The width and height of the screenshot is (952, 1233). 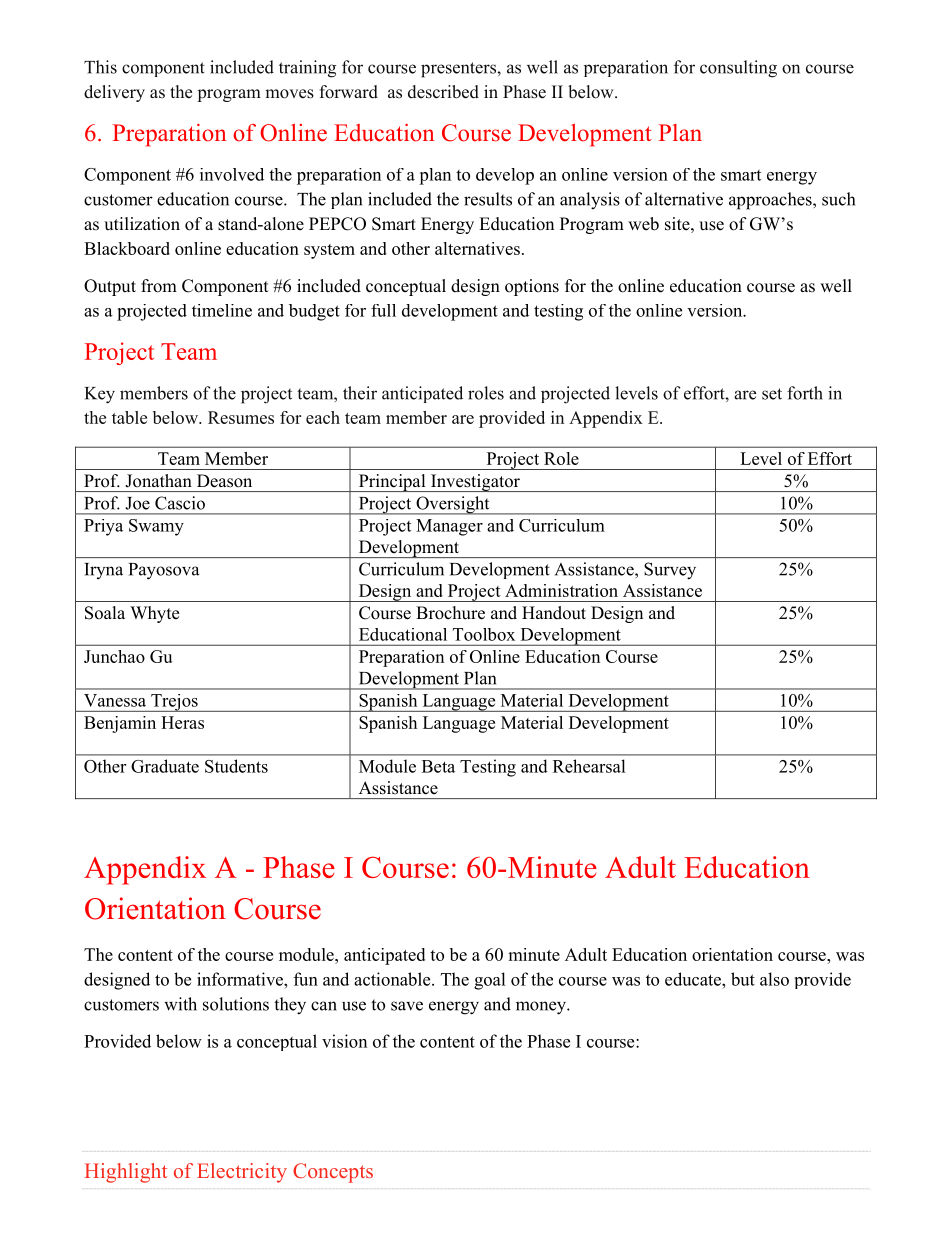 I want to click on delivery, so click(x=114, y=93).
